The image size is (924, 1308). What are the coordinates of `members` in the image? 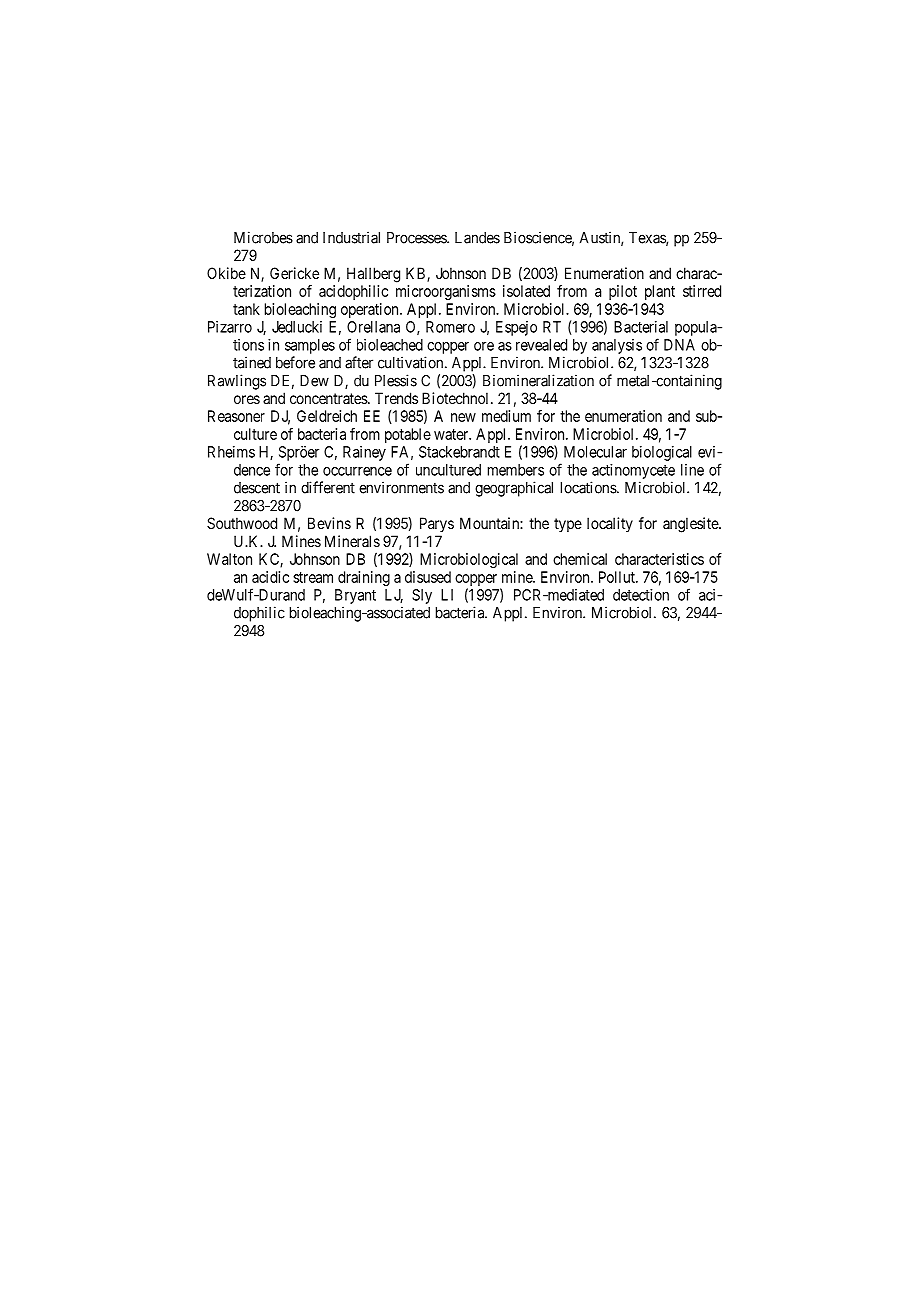 It's located at (516, 470).
